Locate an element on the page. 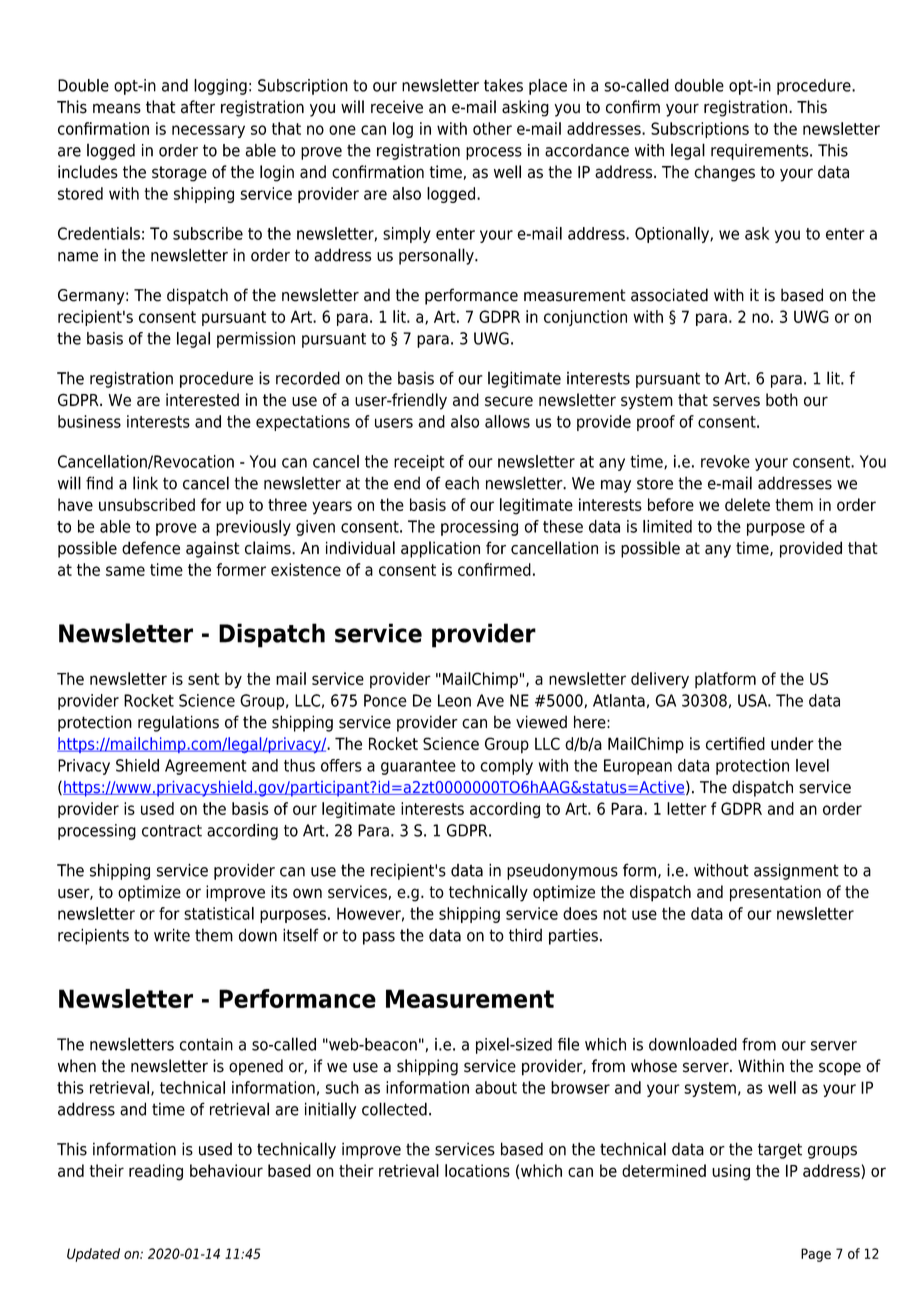 The image size is (924, 1308). each is located at coordinates (462, 483).
